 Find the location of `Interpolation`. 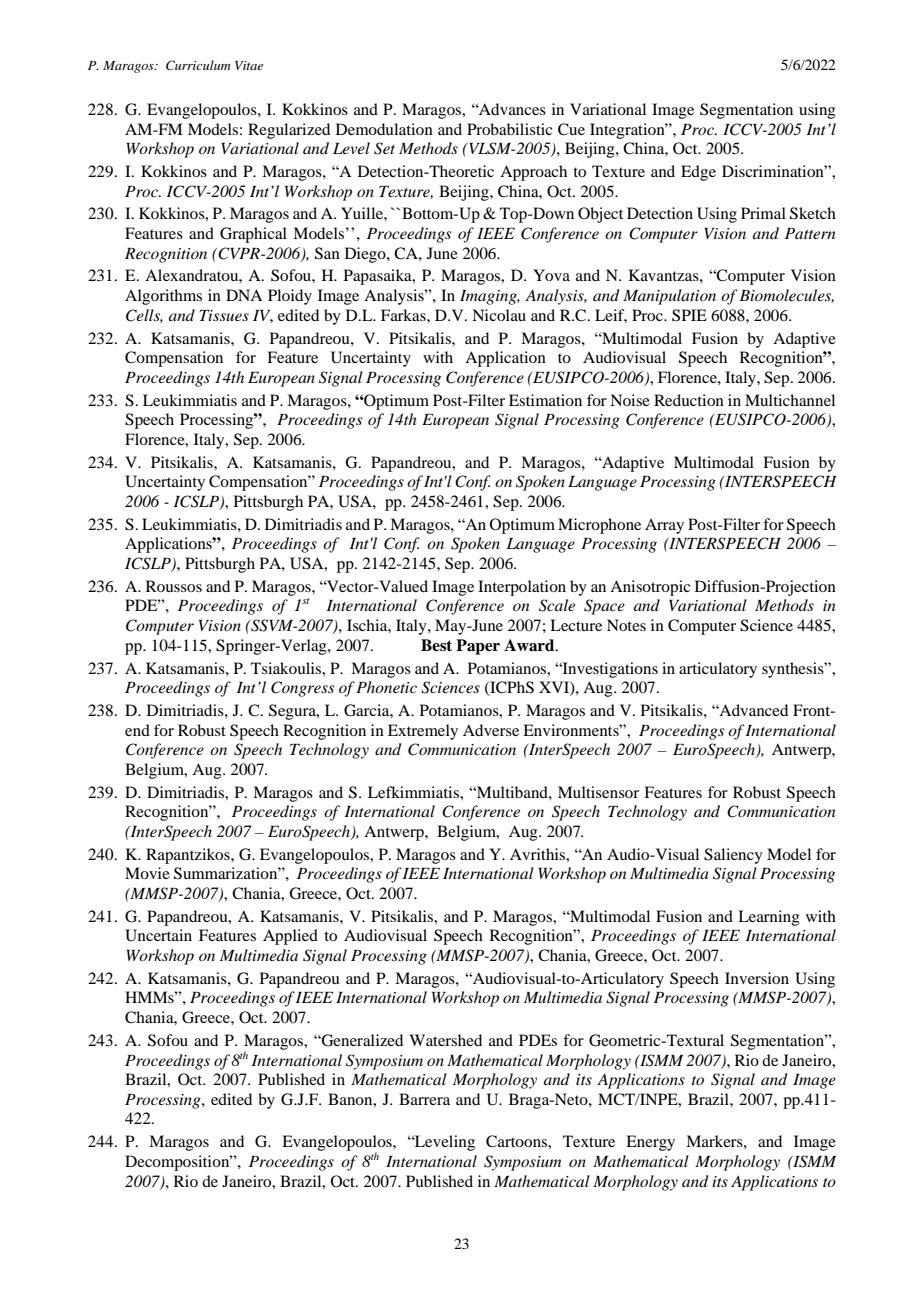

Interpolation is located at coordinates (522, 588).
